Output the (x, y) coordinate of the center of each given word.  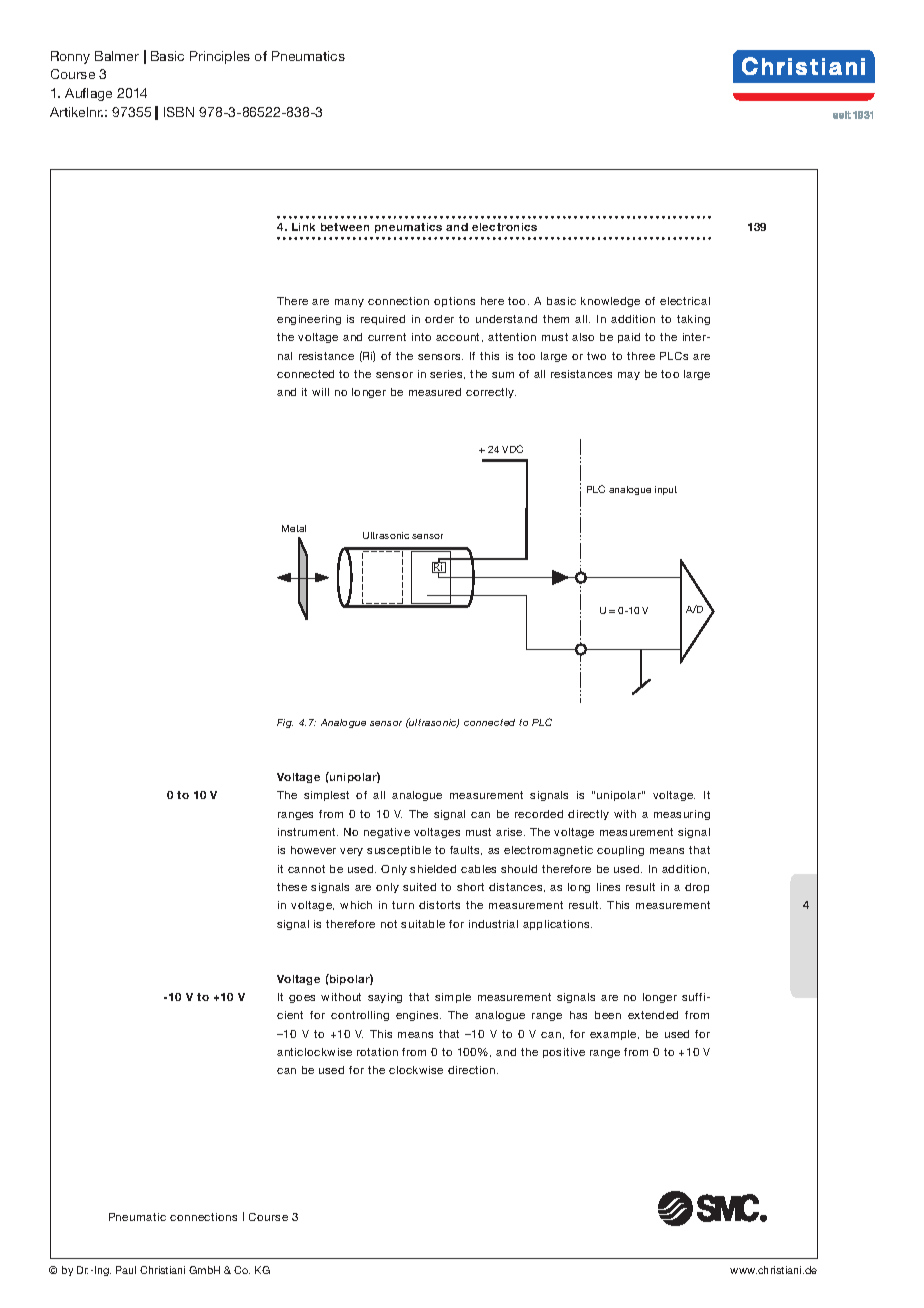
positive (564, 1053)
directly (588, 815)
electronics (504, 227)
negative (387, 833)
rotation (377, 1052)
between (345, 227)
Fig (285, 723)
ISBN (179, 112)
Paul (126, 1270)
